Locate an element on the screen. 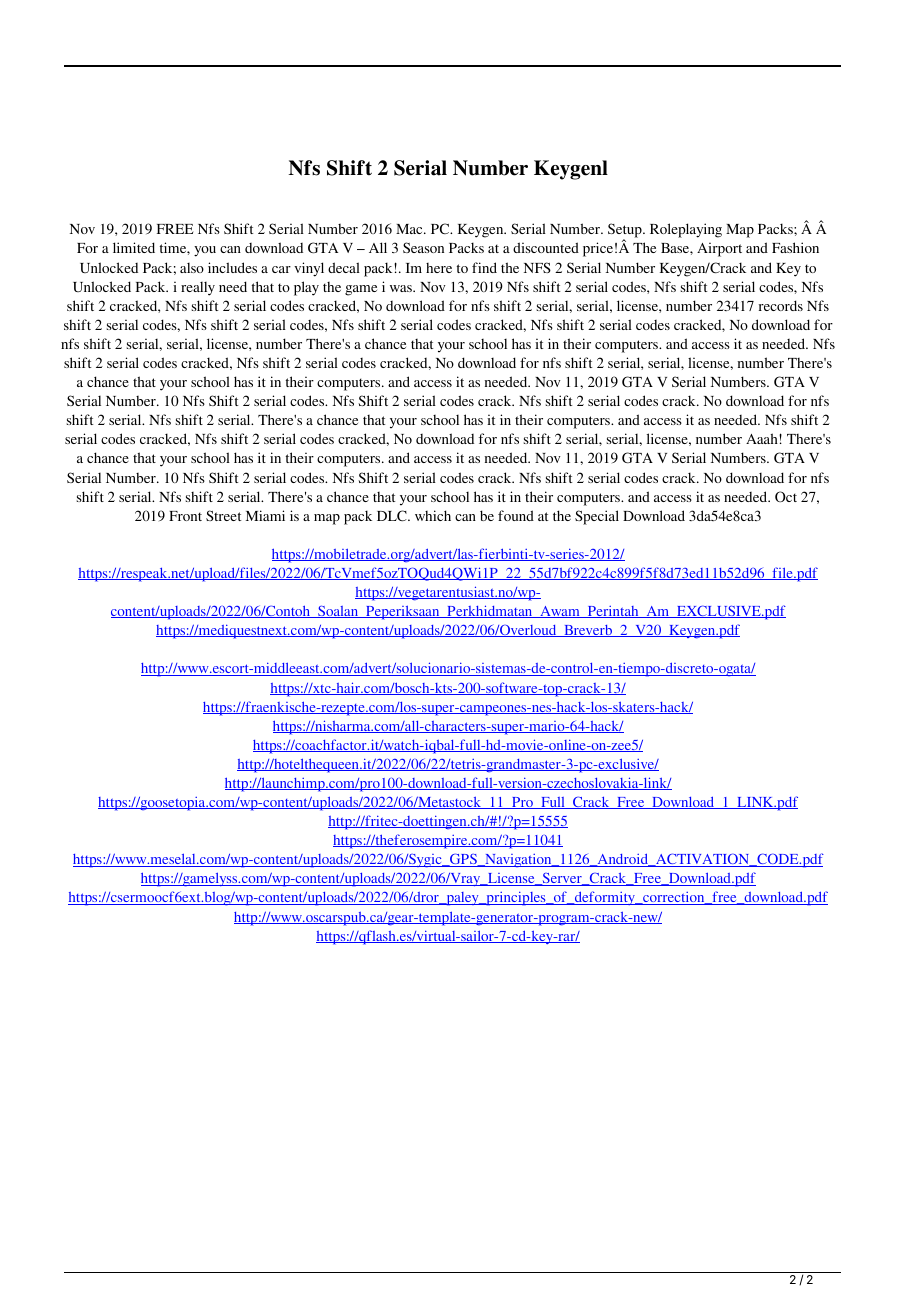 Image resolution: width=905 pixels, height=1316 pixels. which is located at coordinates (433, 515).
